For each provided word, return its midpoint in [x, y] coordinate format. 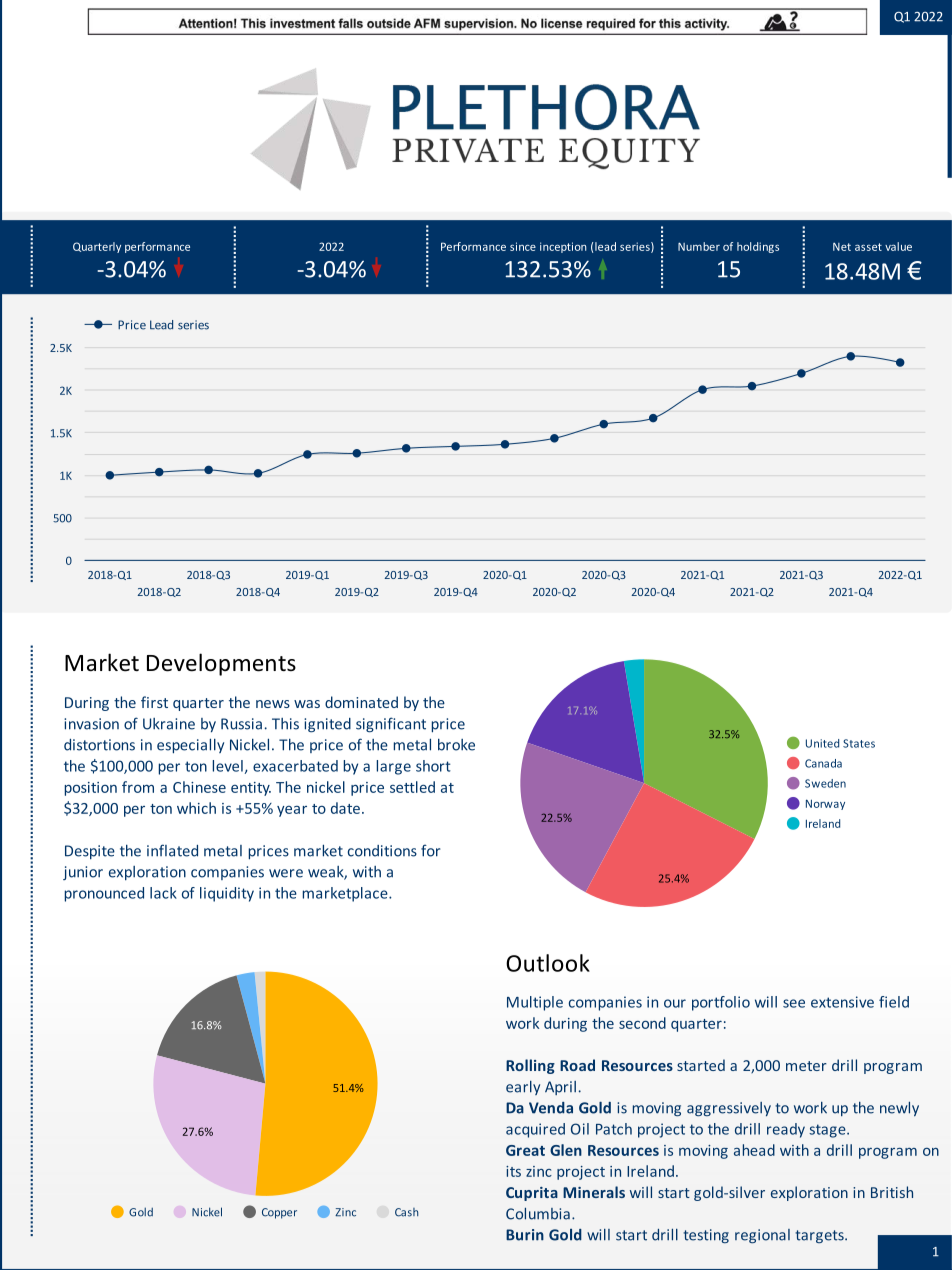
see [794, 1003]
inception [563, 247]
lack [163, 893]
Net [842, 247]
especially [190, 746]
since [523, 246]
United [822, 743]
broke [456, 745]
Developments [221, 664]
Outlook [548, 963]
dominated [361, 702]
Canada [823, 763]
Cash [406, 1212]
